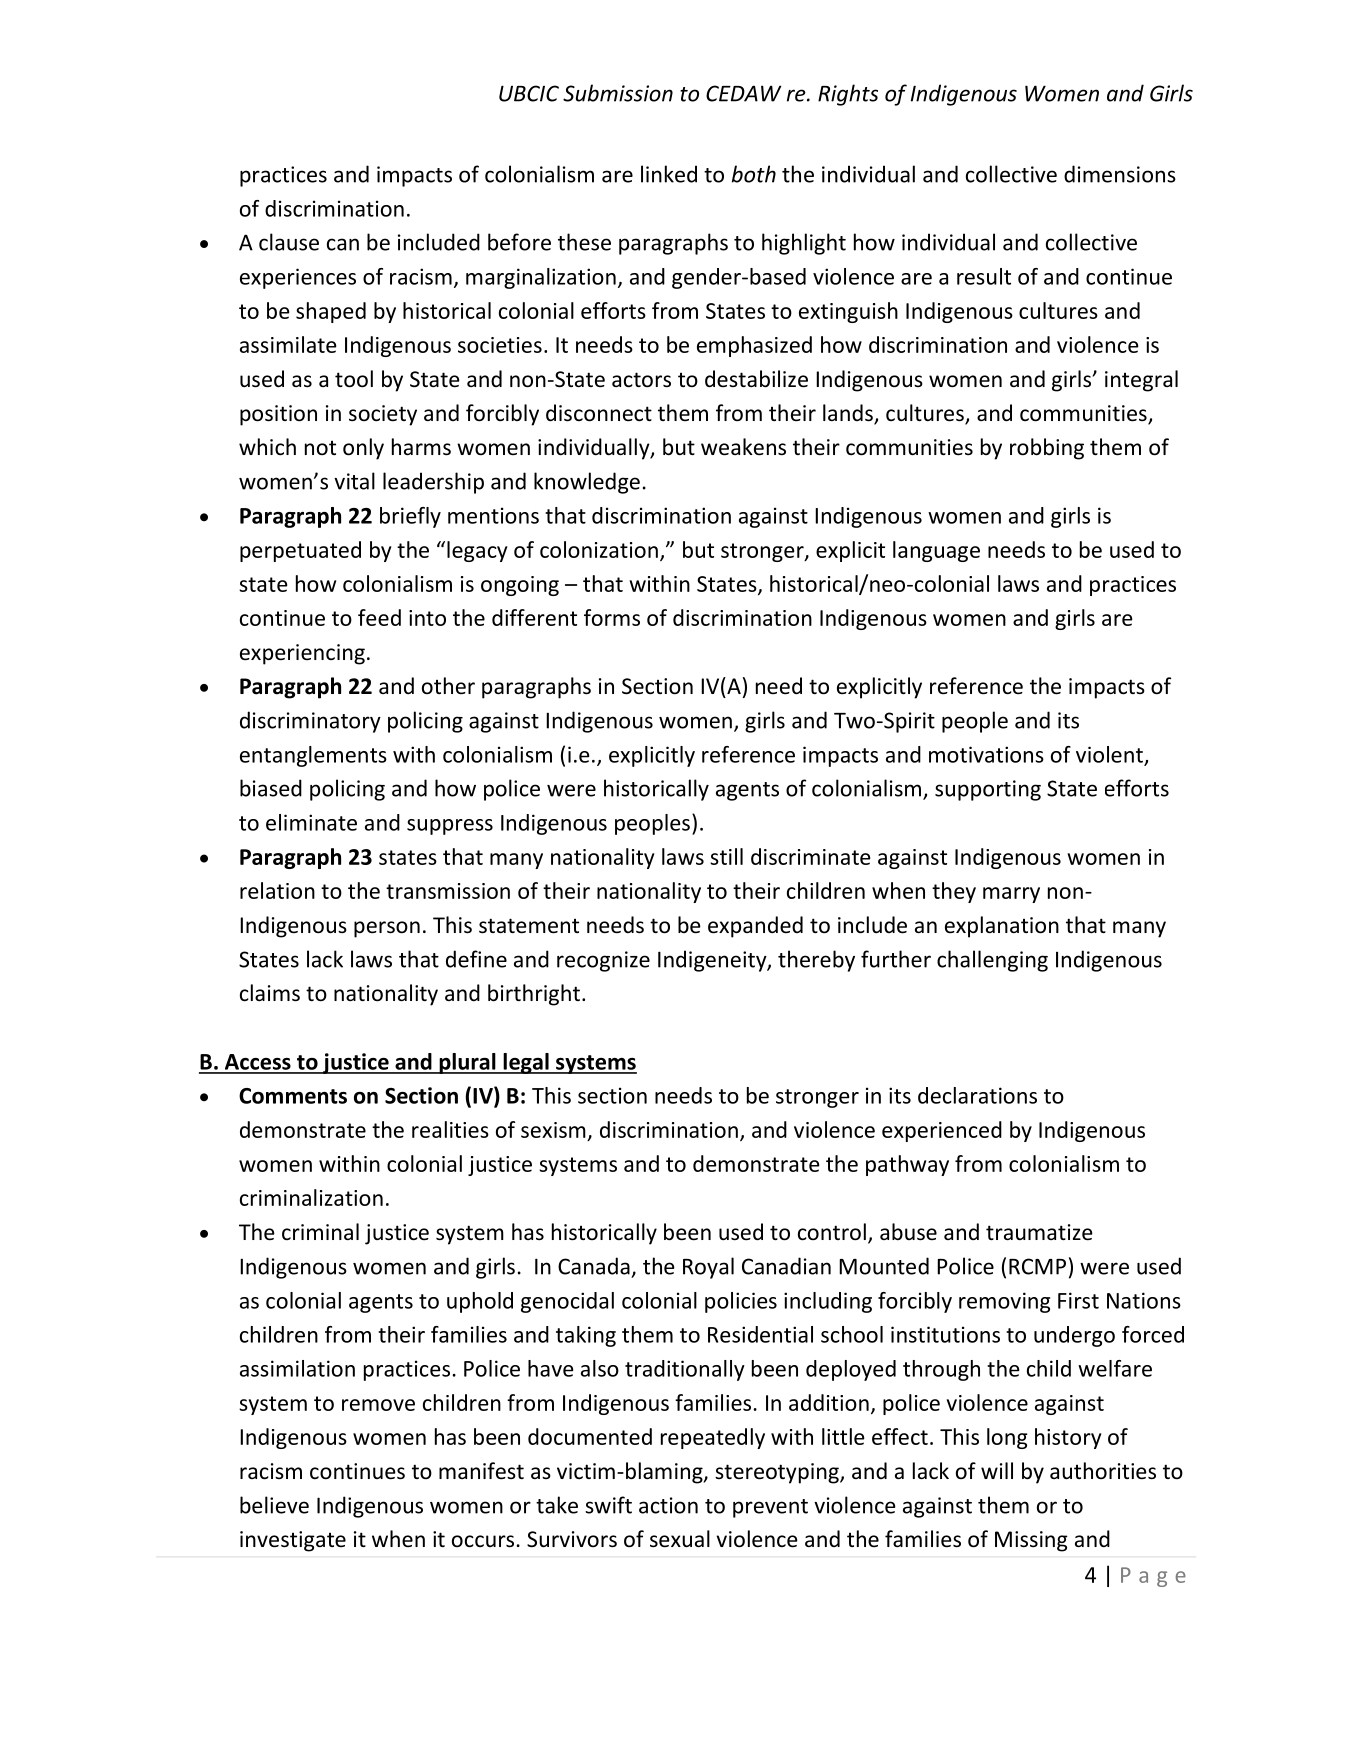 This screenshot has height=1750, width=1352. What do you see at coordinates (1120, 174) in the screenshot?
I see `dimensions` at bounding box center [1120, 174].
